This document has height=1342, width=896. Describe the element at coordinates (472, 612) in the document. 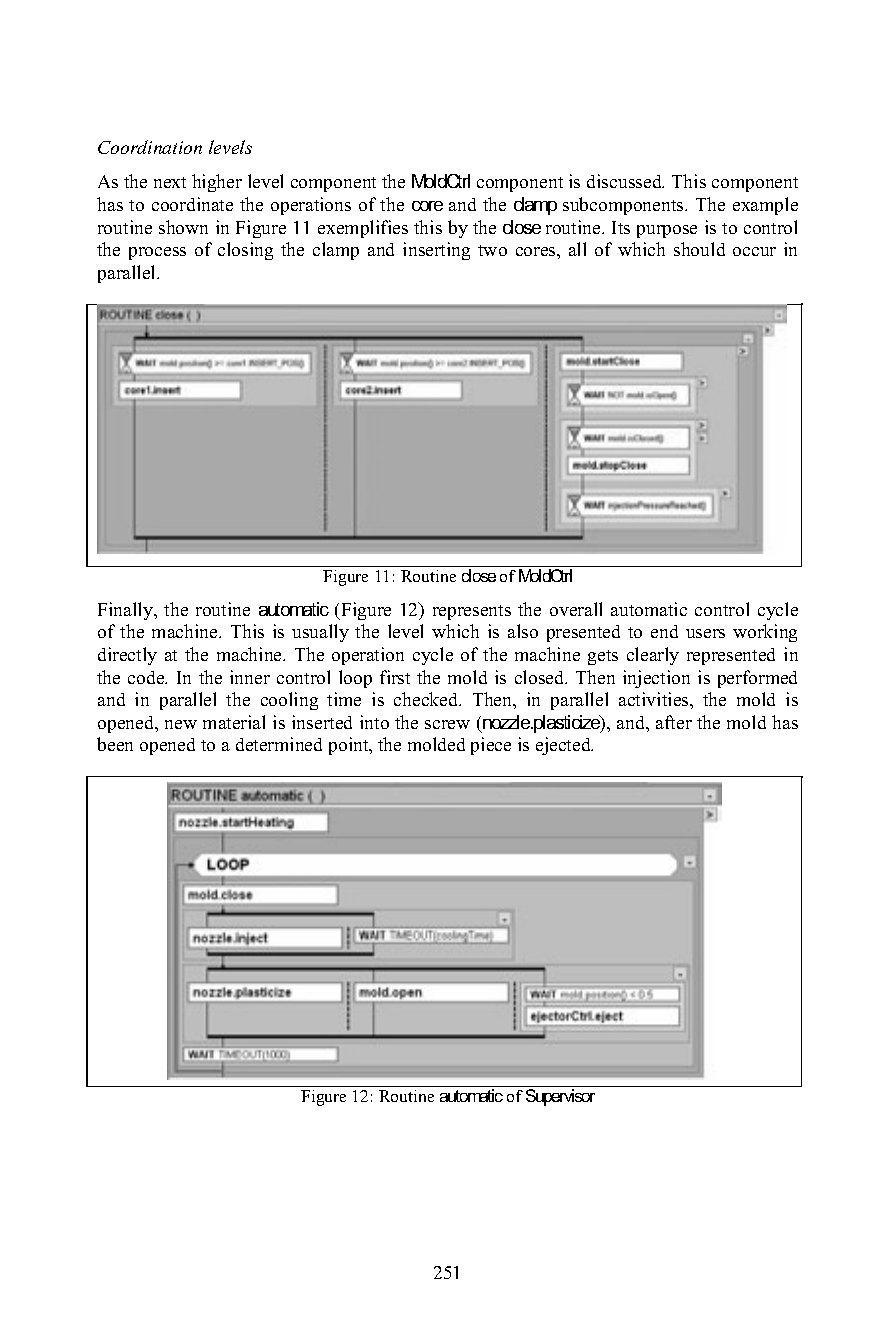

I see `represents` at that location.
